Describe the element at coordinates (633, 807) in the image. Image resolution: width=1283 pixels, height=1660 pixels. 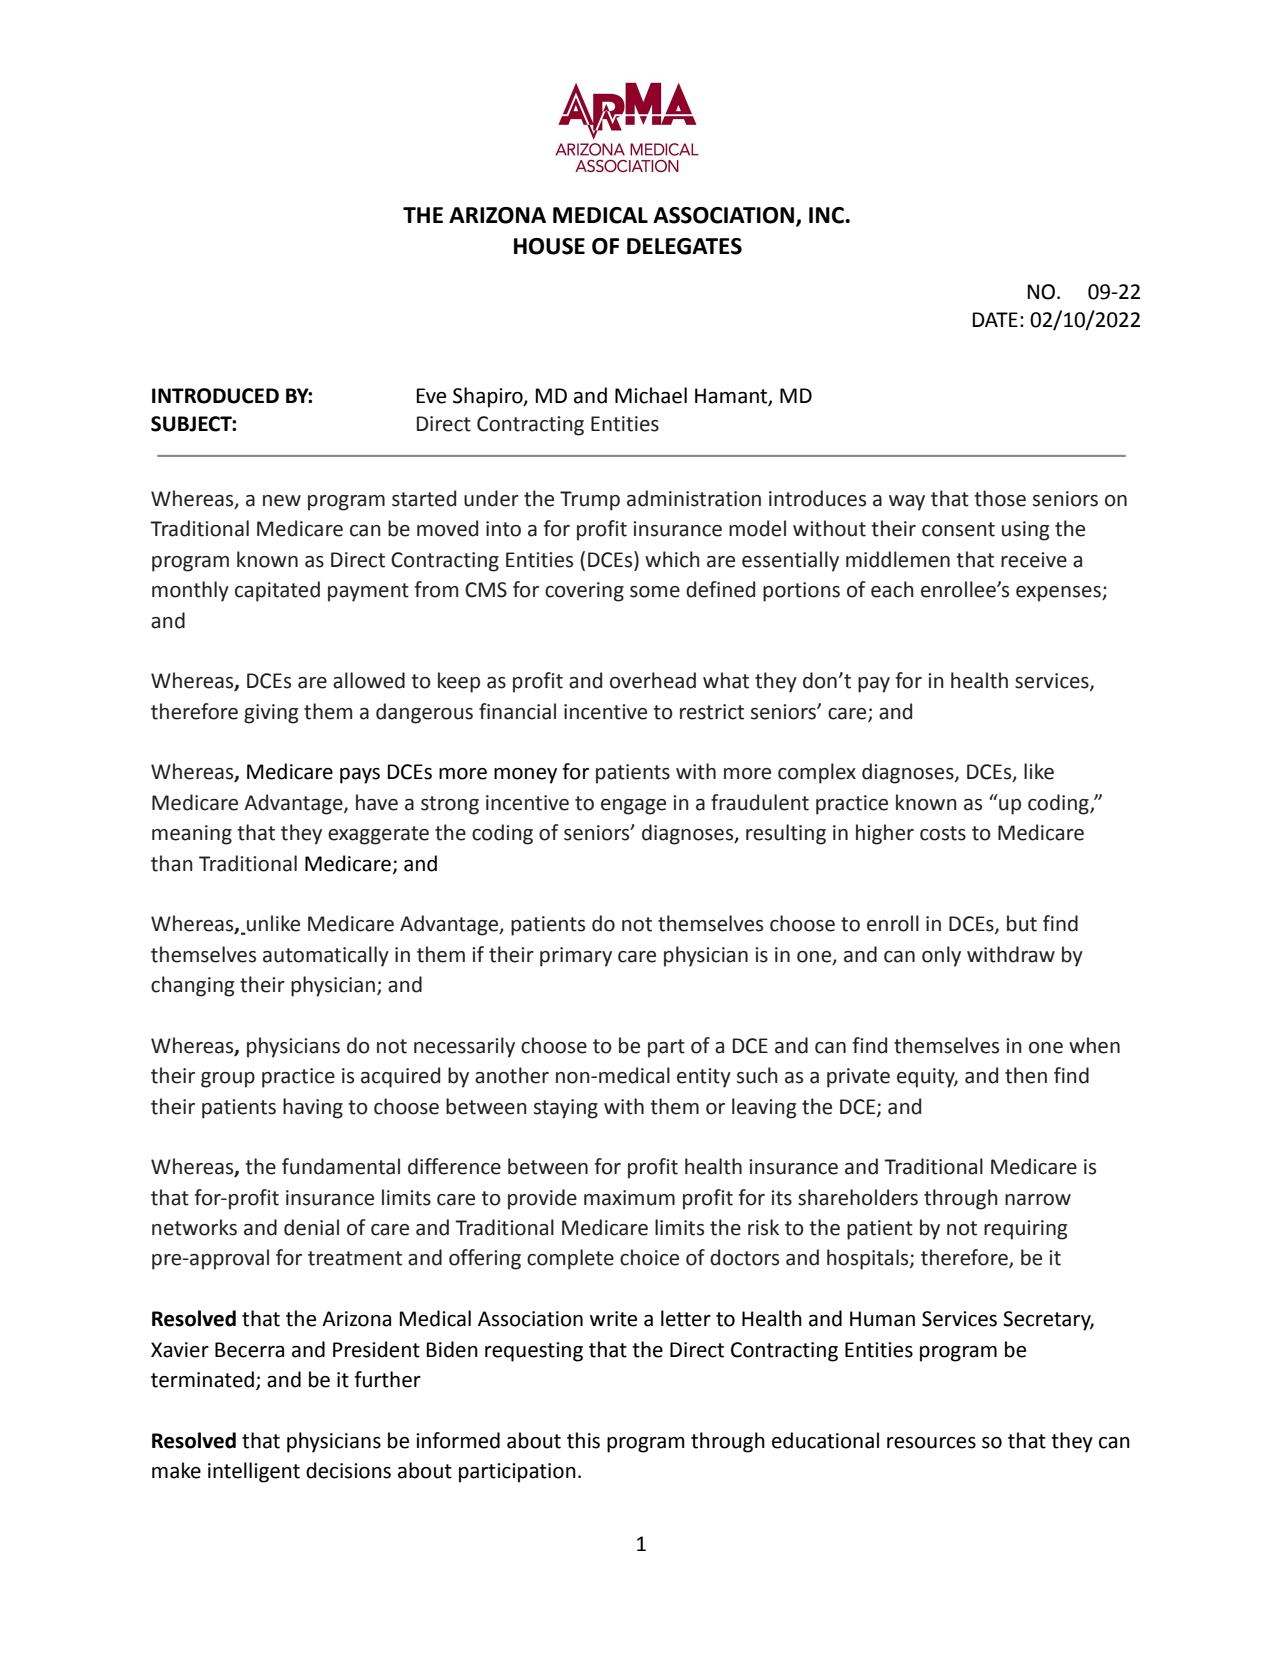
I see `engage` at that location.
